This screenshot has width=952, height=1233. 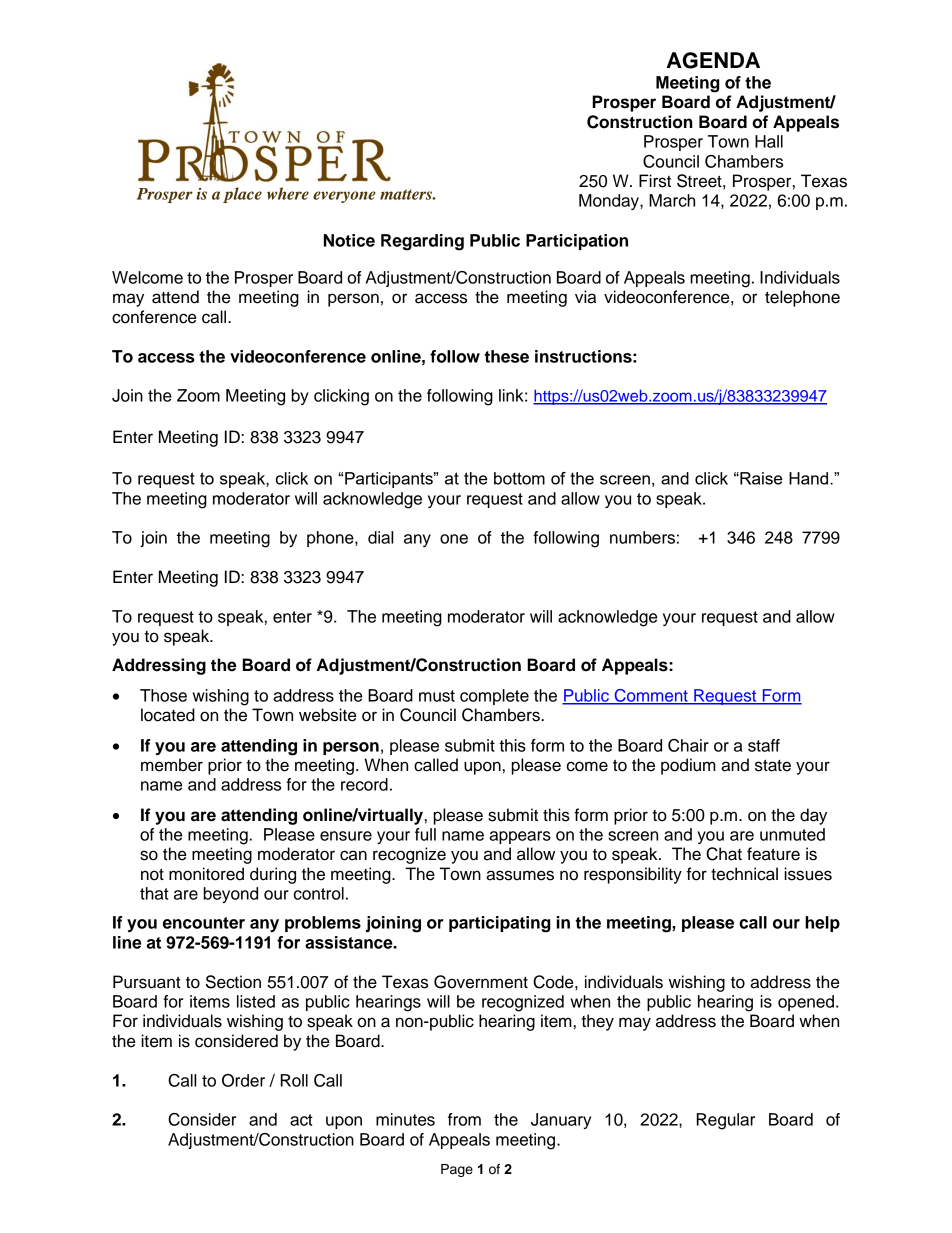 I want to click on participating, so click(x=499, y=924).
